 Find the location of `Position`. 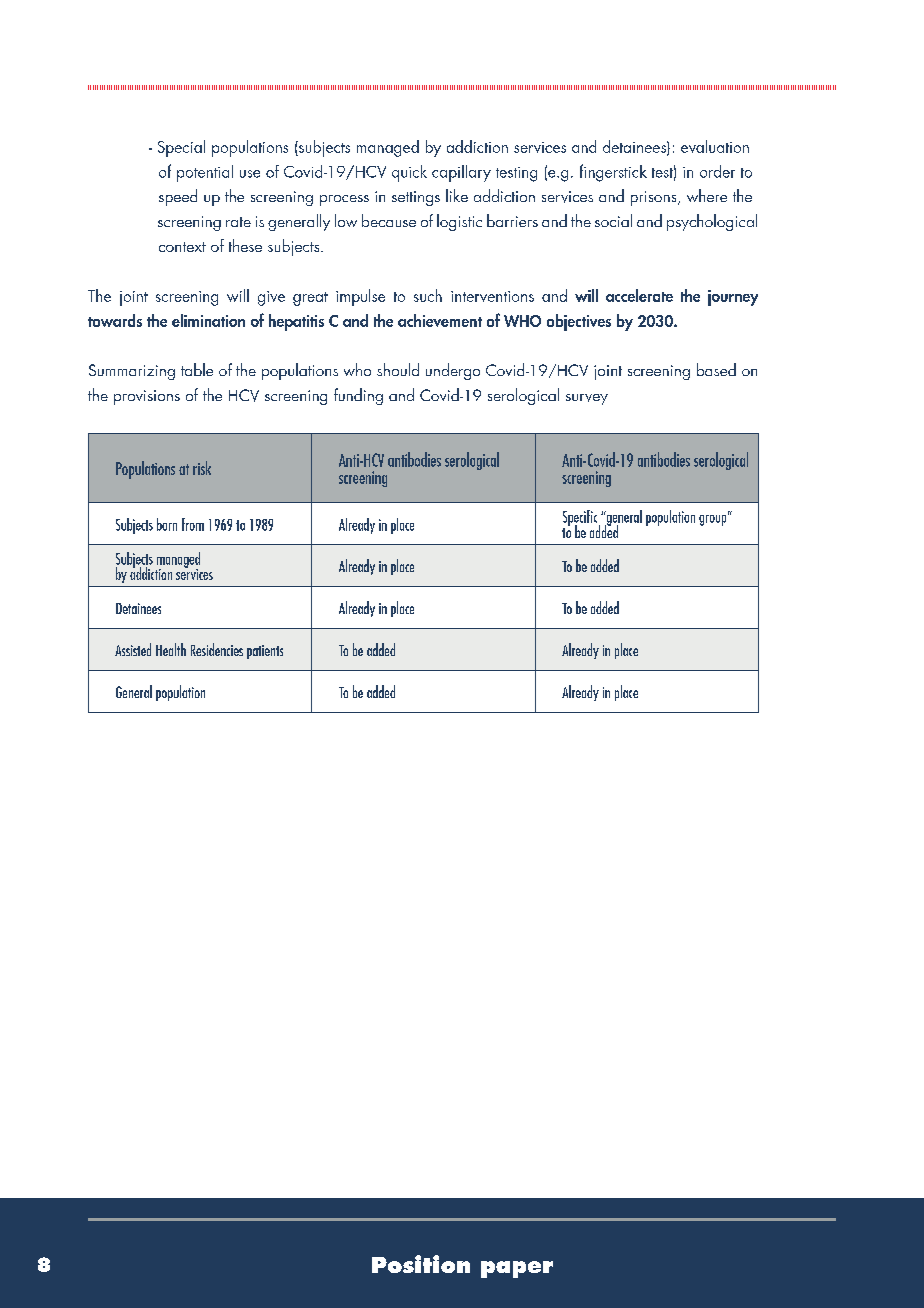

Position is located at coordinates (421, 1264).
